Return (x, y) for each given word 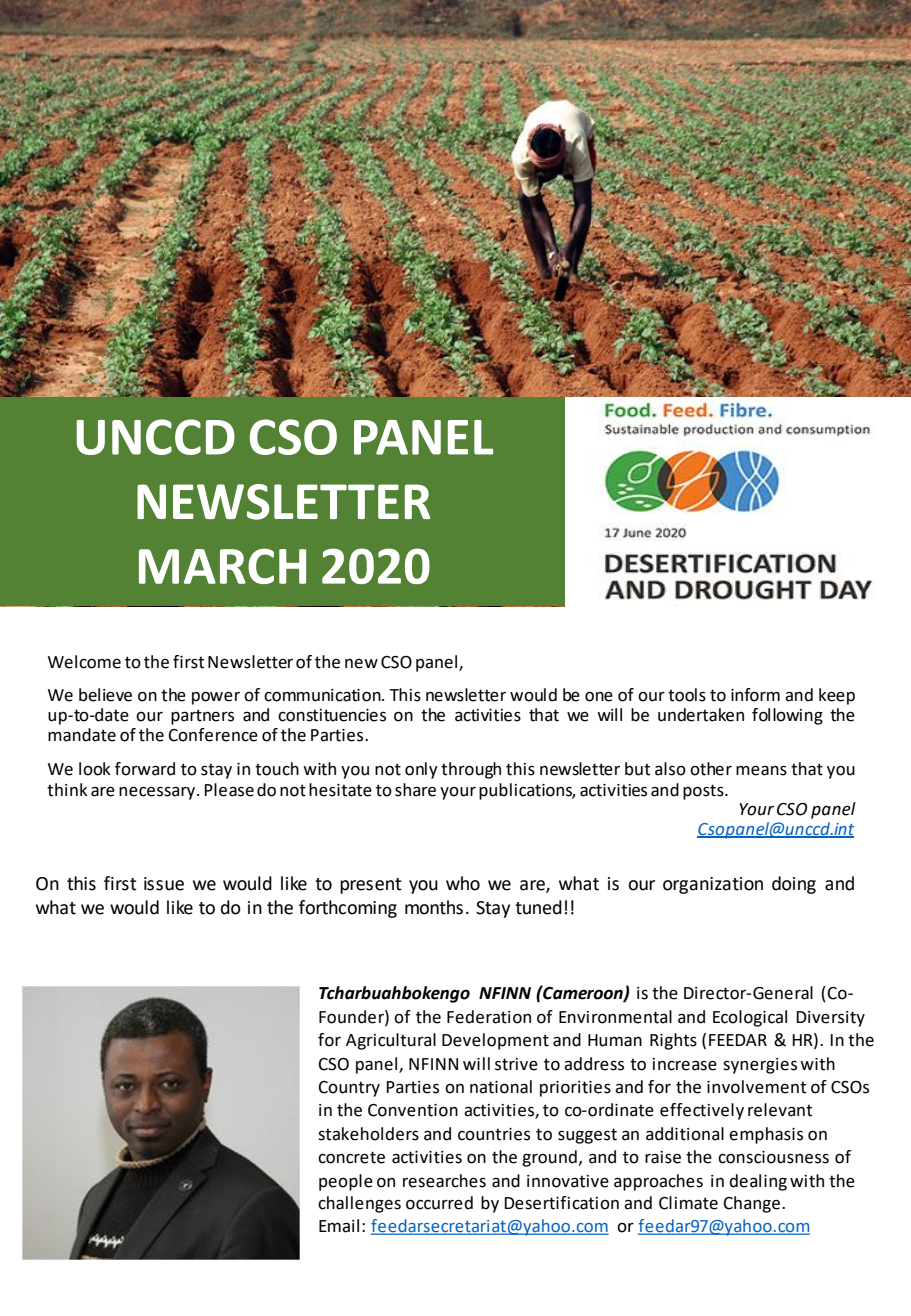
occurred (439, 1203)
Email (339, 1226)
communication (323, 695)
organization (713, 885)
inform (755, 695)
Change (751, 1204)
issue (164, 884)
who (463, 883)
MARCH (222, 566)
